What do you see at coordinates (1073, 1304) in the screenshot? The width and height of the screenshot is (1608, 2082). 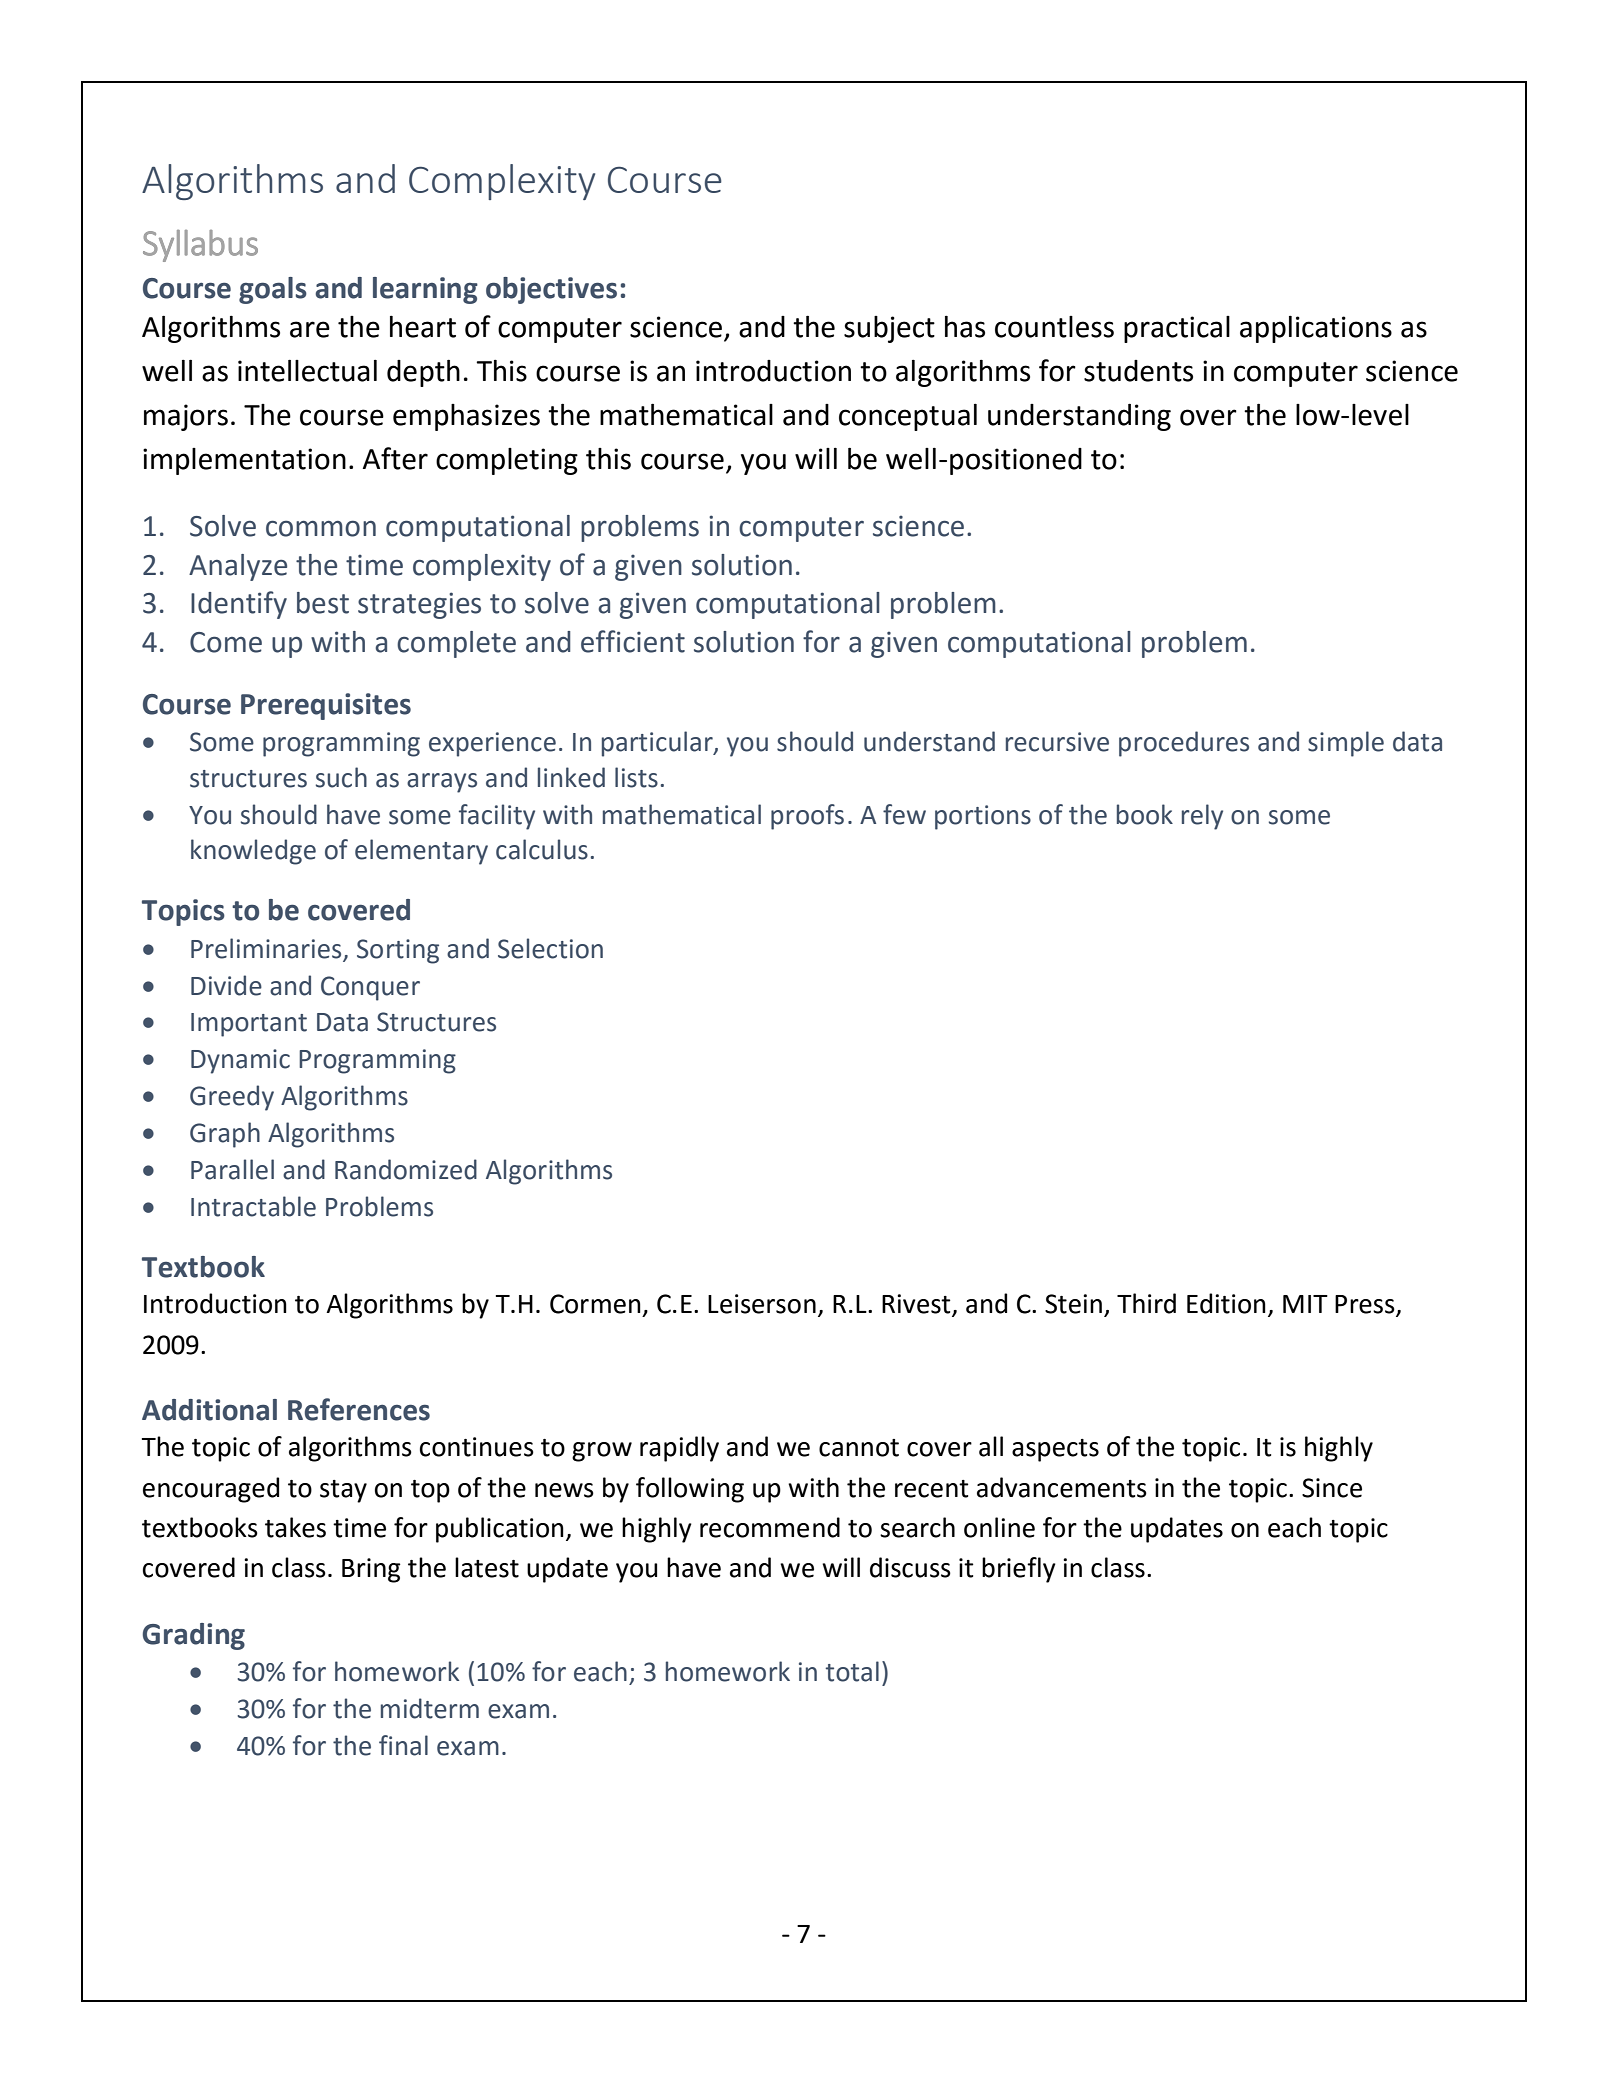 I see `Stein` at bounding box center [1073, 1304].
